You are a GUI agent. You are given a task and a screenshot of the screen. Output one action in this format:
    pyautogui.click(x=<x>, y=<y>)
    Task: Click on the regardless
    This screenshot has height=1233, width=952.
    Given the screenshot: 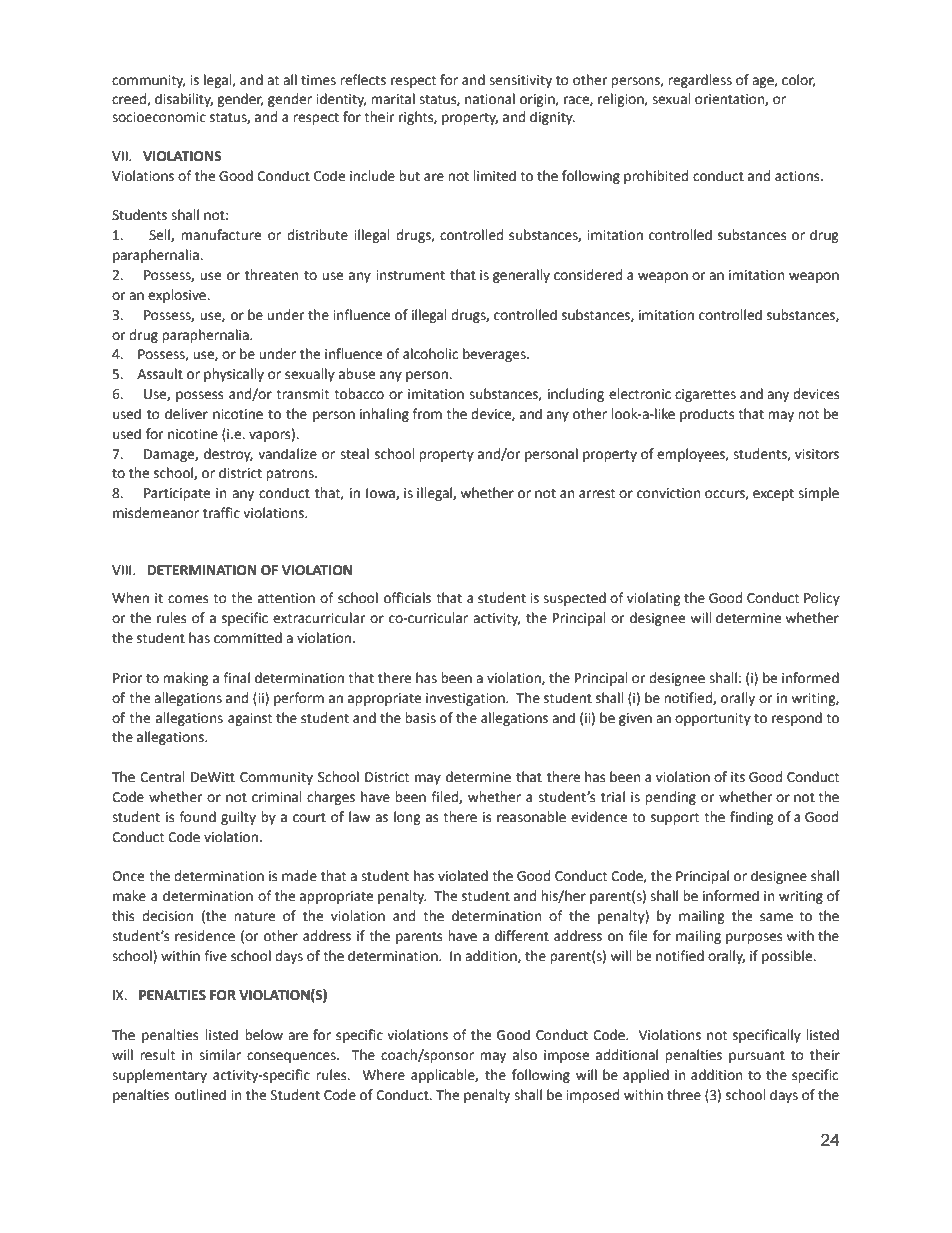 What is the action you would take?
    pyautogui.click(x=700, y=81)
